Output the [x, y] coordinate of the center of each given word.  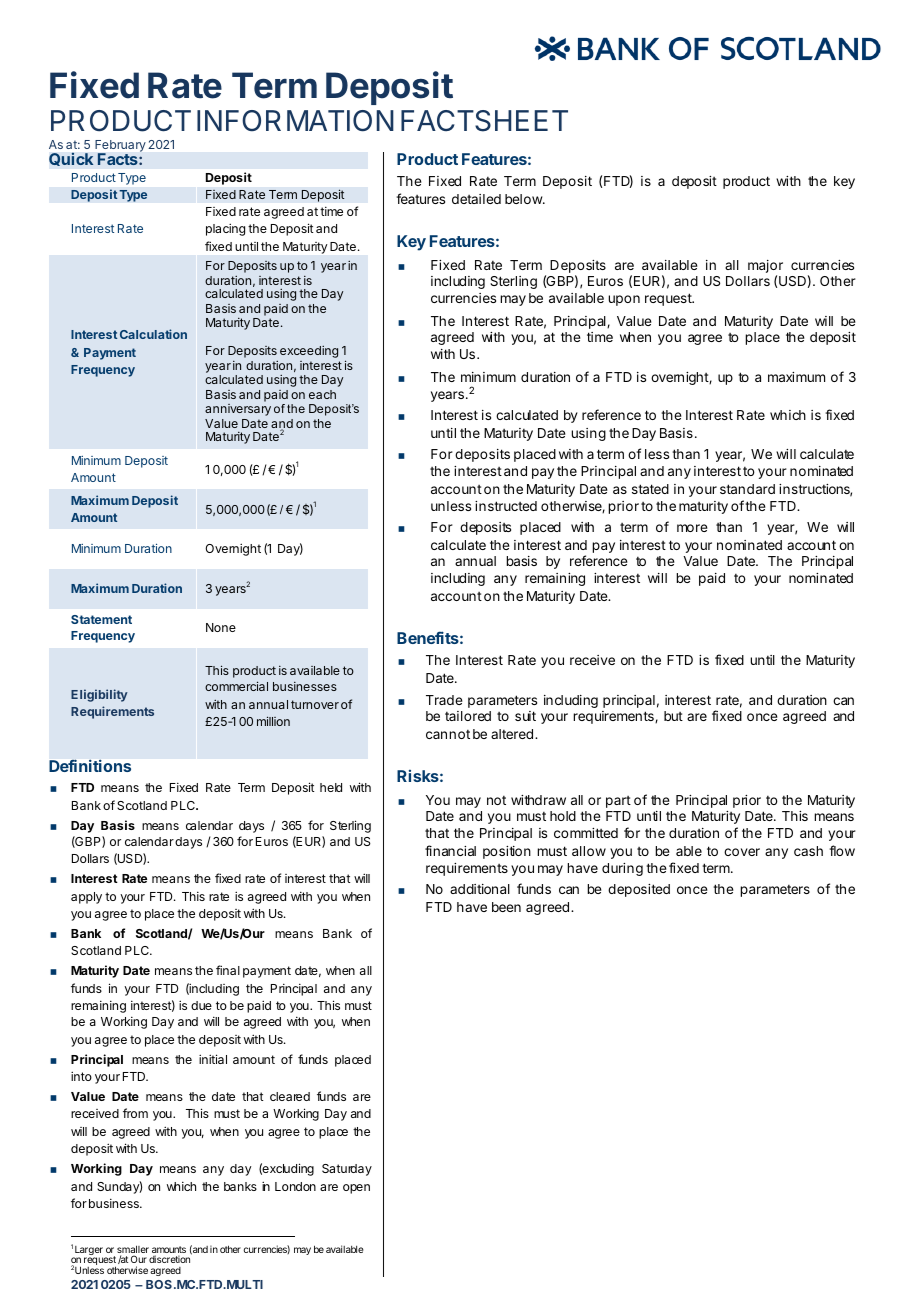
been [506, 907]
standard [747, 489]
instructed [506, 506]
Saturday [347, 1170]
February [120, 147]
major [765, 266]
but [673, 716]
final [228, 970]
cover [742, 852]
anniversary [238, 410]
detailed [476, 199]
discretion [170, 1258]
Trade [444, 700]
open [356, 1189]
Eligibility [99, 695]
